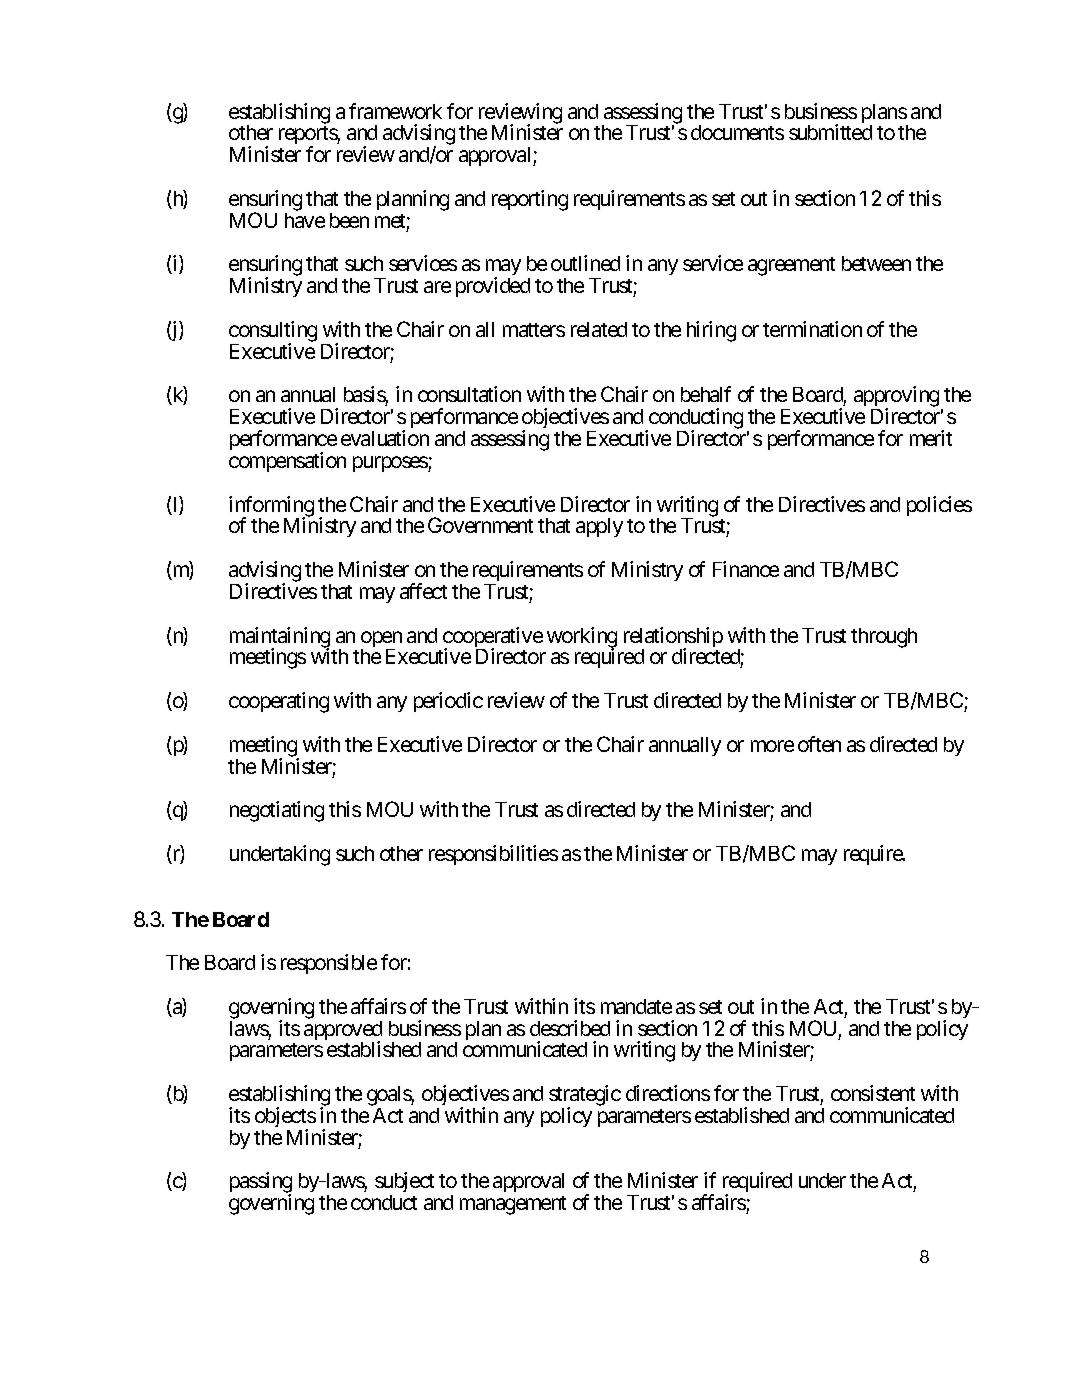 Image resolution: width=1081 pixels, height=1399 pixels. I want to click on subject, so click(404, 1184).
